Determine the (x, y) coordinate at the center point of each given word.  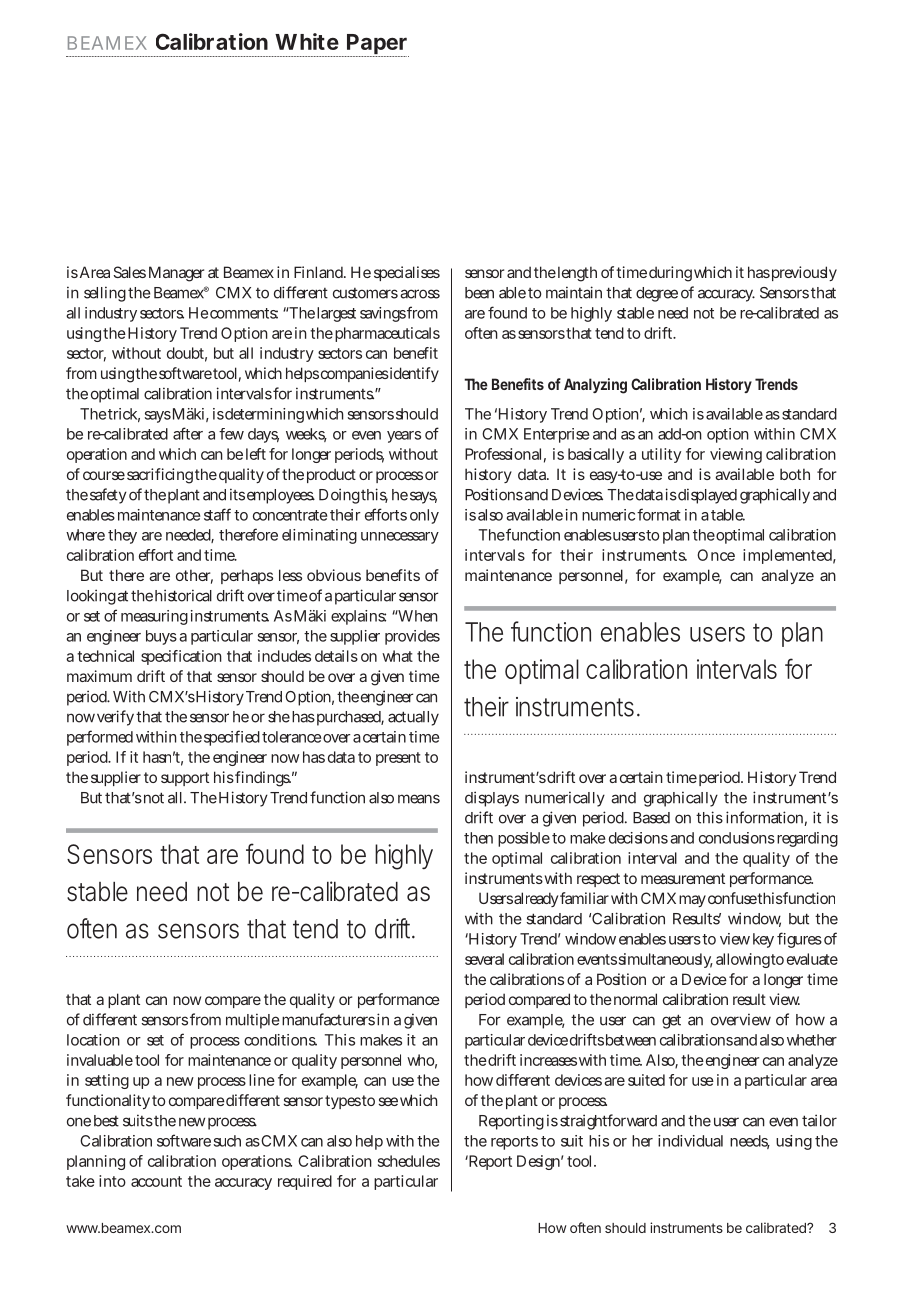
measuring (154, 617)
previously (803, 273)
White (307, 41)
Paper (377, 45)
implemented (787, 556)
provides (412, 637)
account (156, 1181)
